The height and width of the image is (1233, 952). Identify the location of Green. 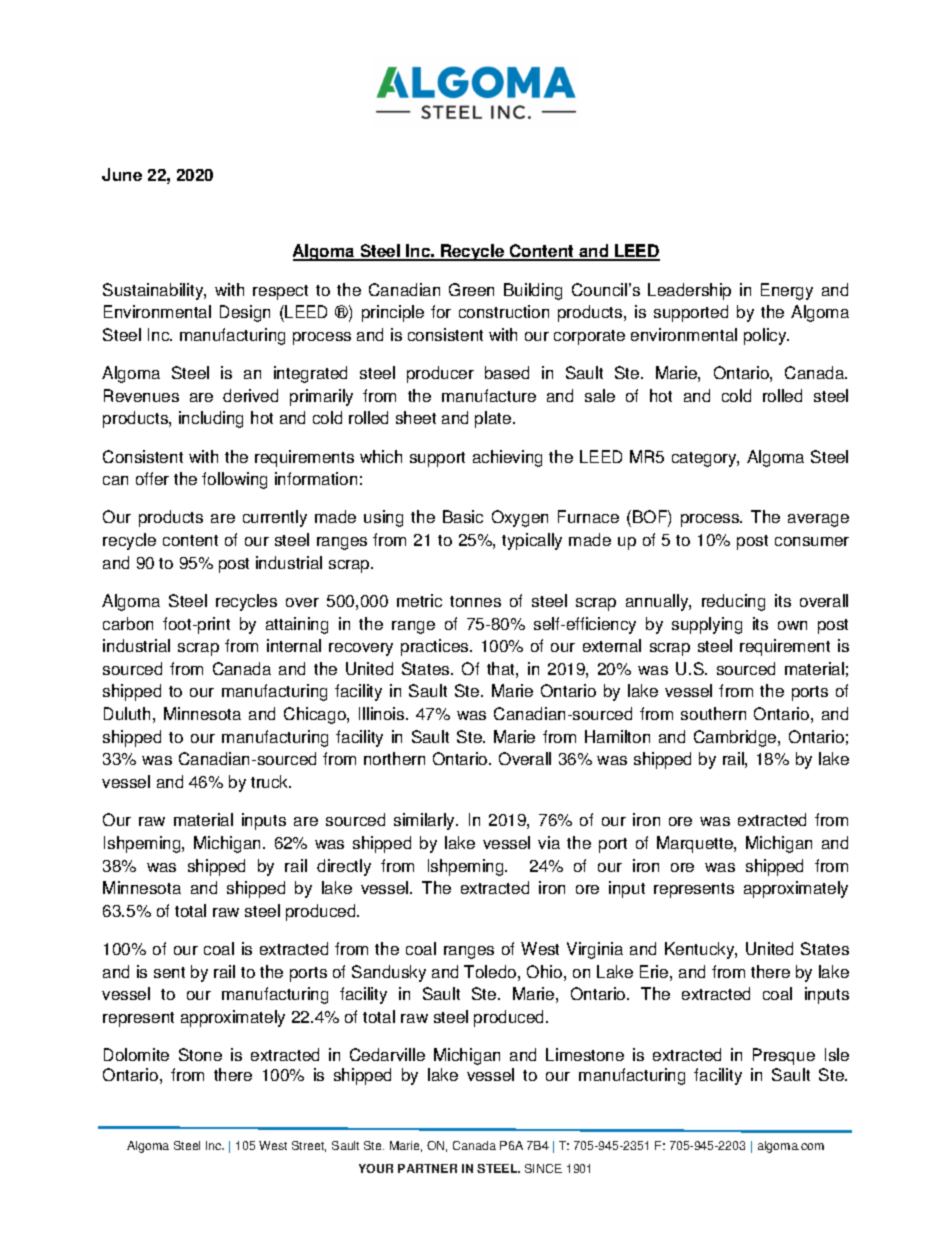
(471, 289).
